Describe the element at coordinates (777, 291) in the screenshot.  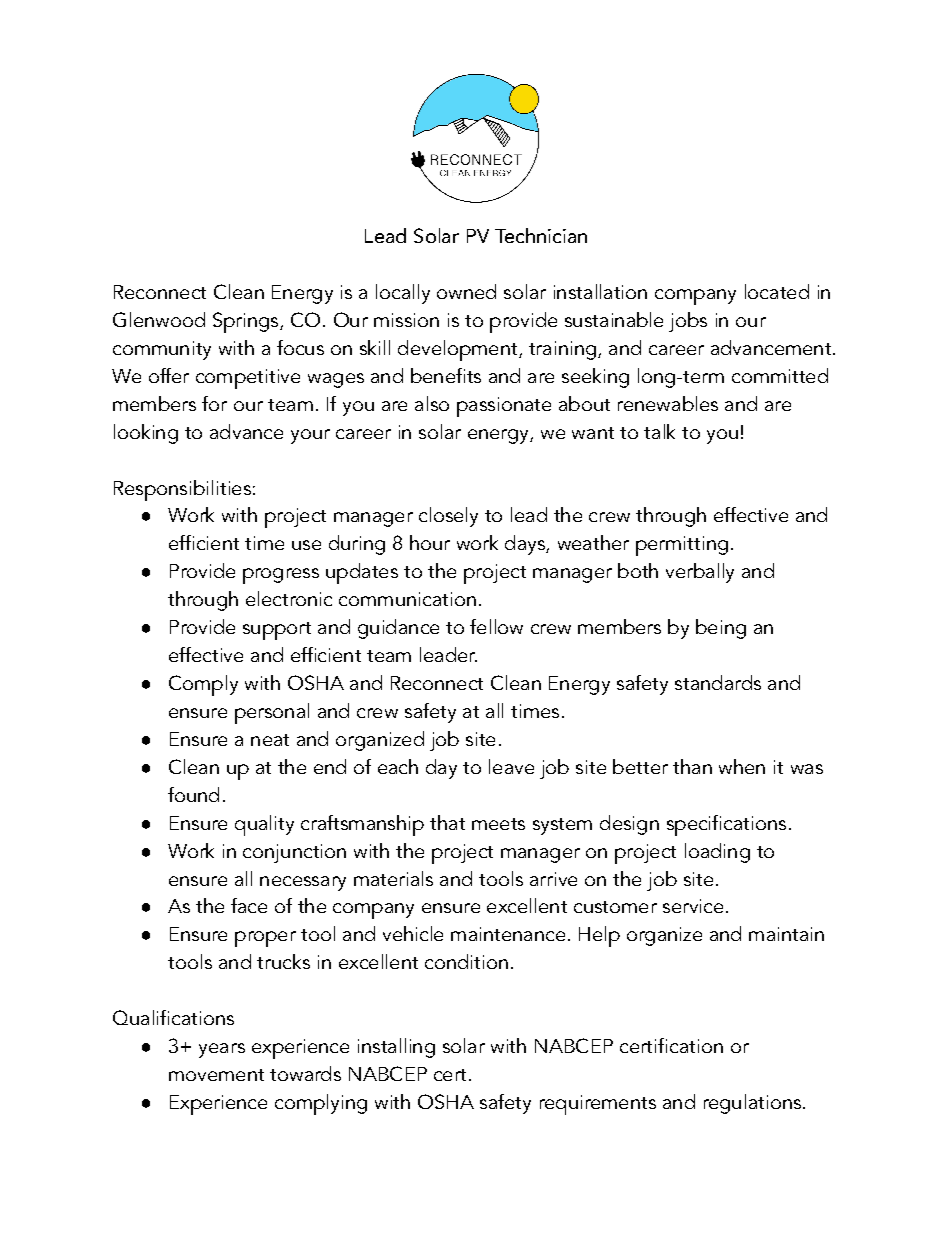
I see `located` at that location.
